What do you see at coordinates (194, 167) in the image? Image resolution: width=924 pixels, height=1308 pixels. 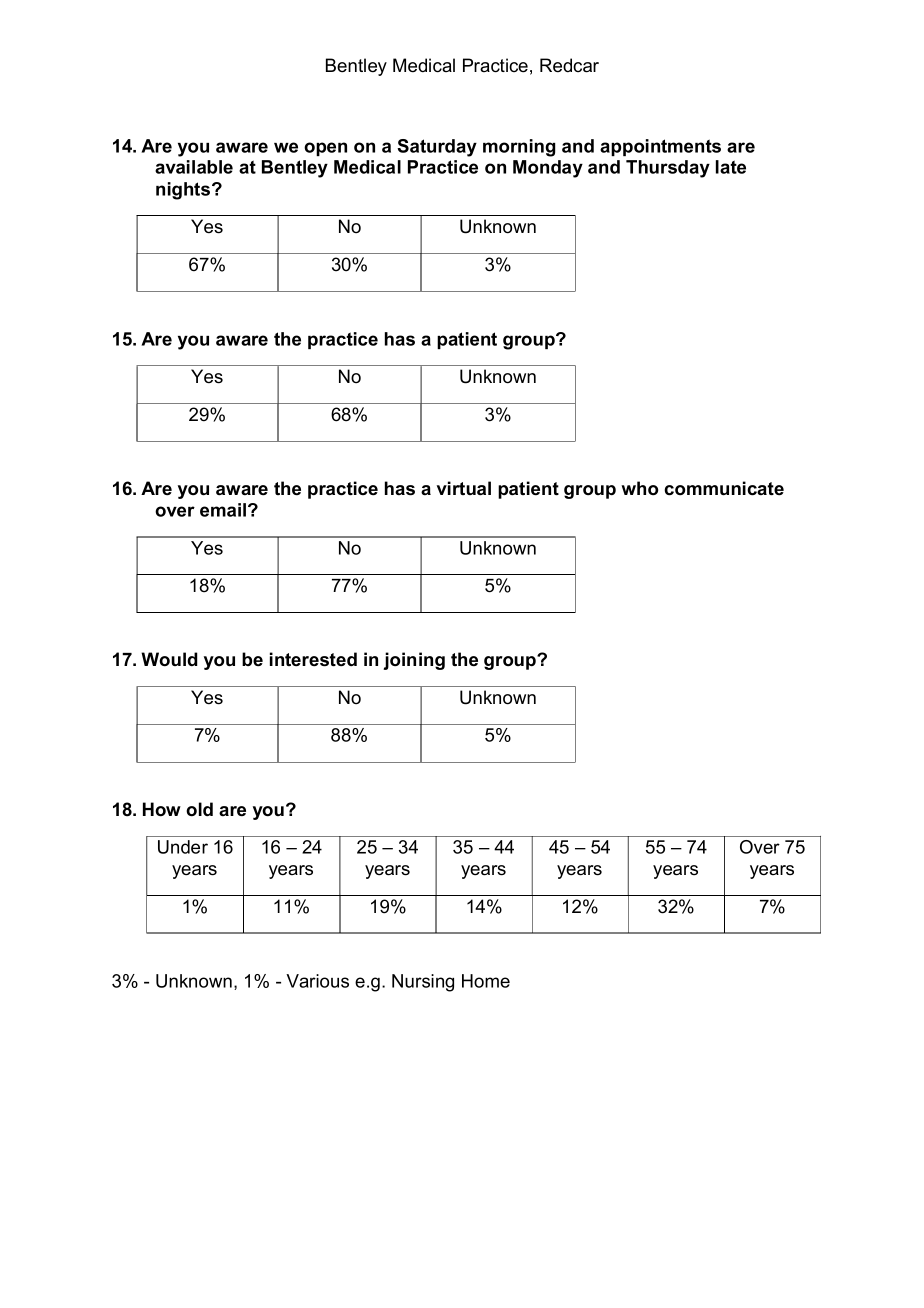 I see `available` at bounding box center [194, 167].
